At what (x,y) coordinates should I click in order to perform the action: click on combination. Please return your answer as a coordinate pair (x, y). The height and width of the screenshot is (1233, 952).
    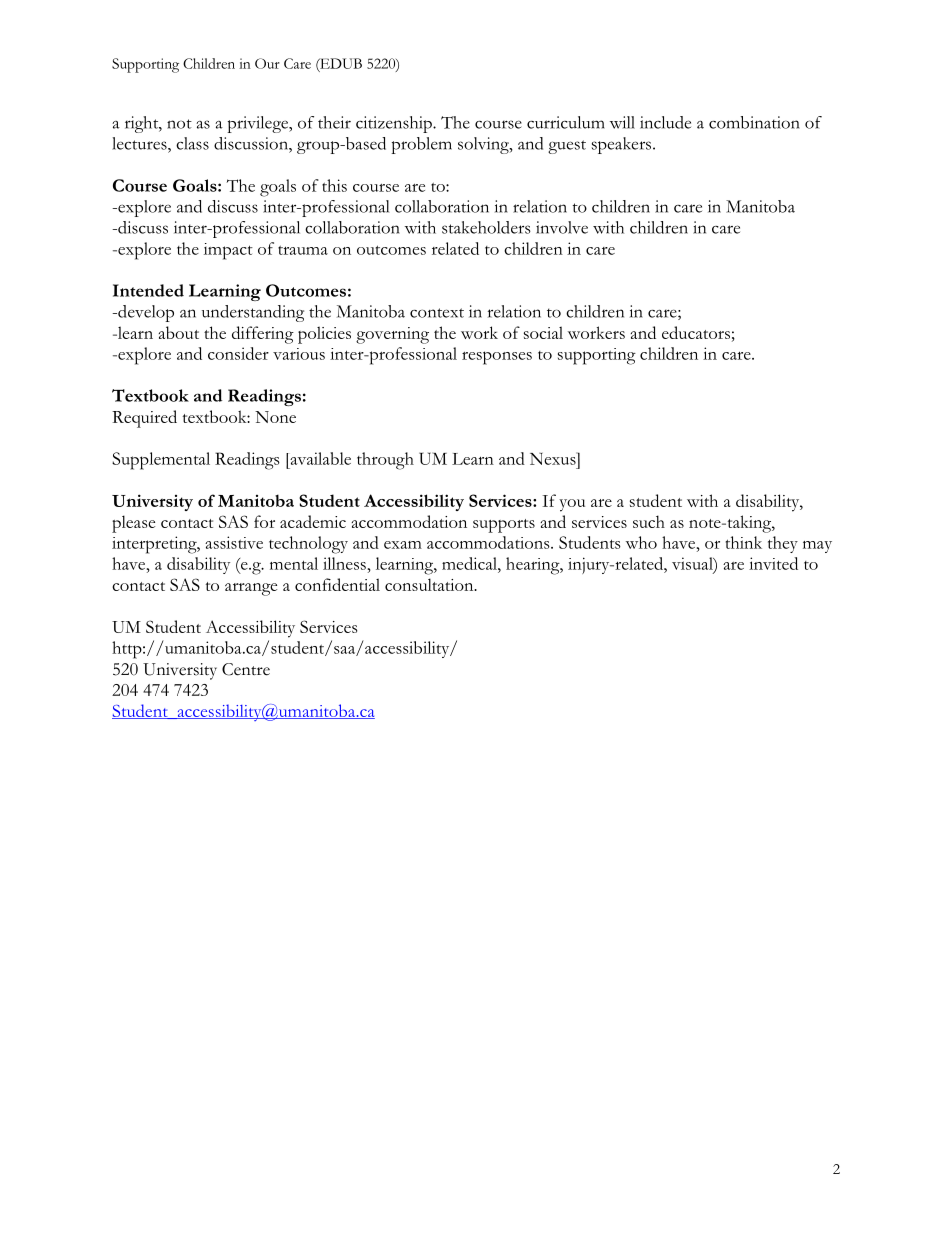
    Looking at the image, I should click on (754, 122).
